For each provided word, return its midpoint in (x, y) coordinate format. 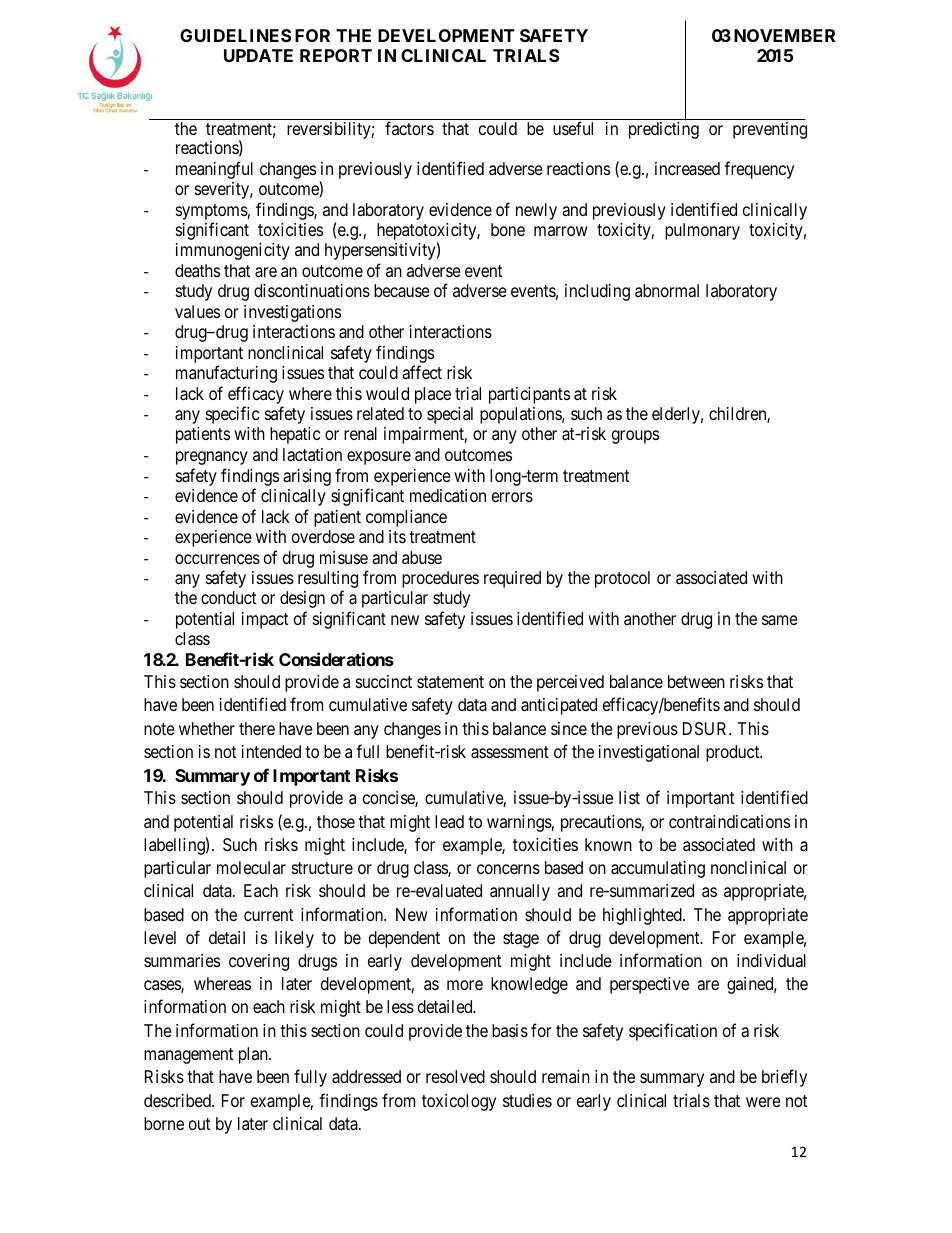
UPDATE (258, 55)
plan (254, 1055)
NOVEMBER (784, 35)
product (734, 753)
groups (635, 437)
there (257, 728)
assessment (510, 752)
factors (409, 128)
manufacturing (226, 374)
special (450, 415)
